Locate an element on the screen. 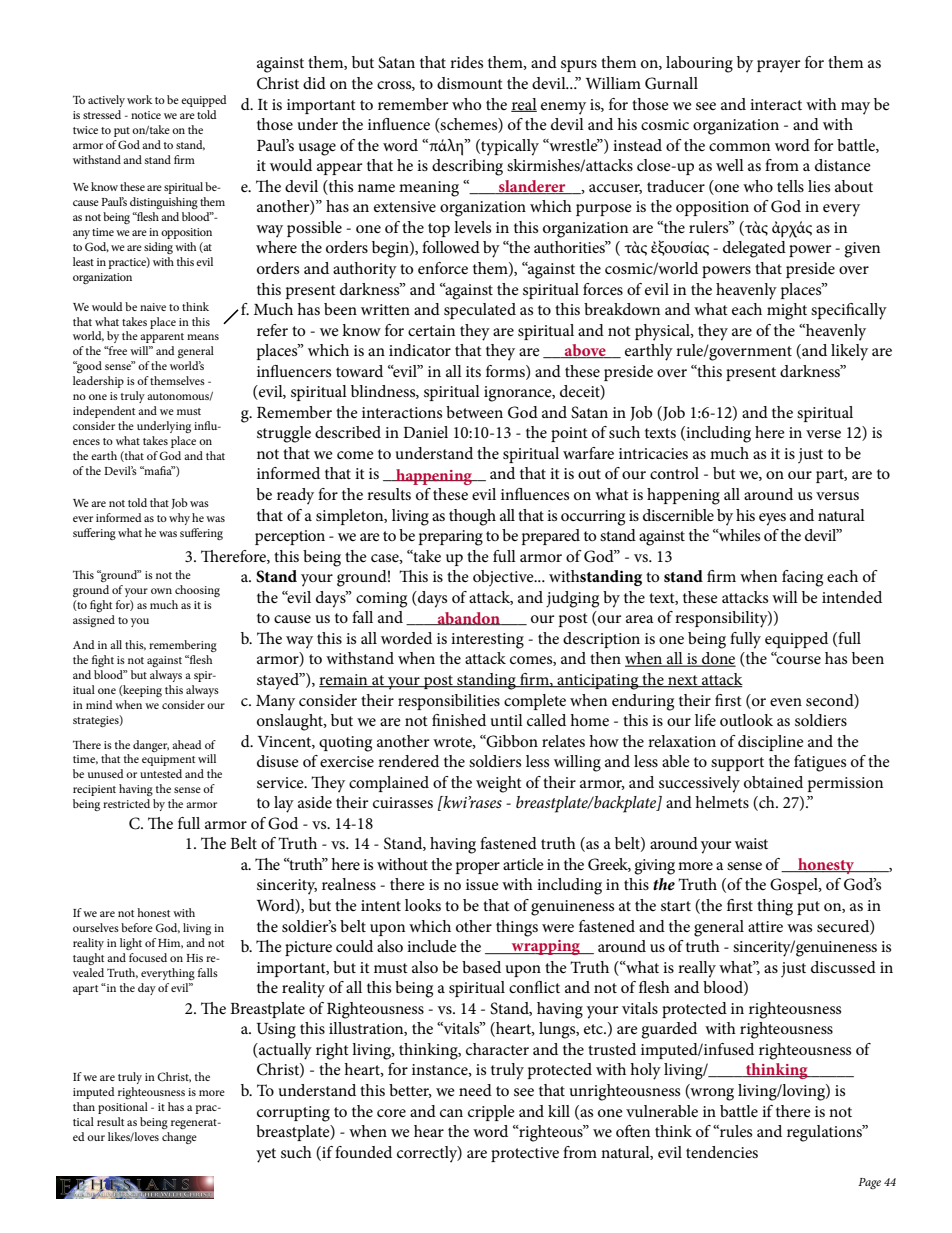 The width and height of the screenshot is (952, 1233). prayer is located at coordinates (778, 66).
